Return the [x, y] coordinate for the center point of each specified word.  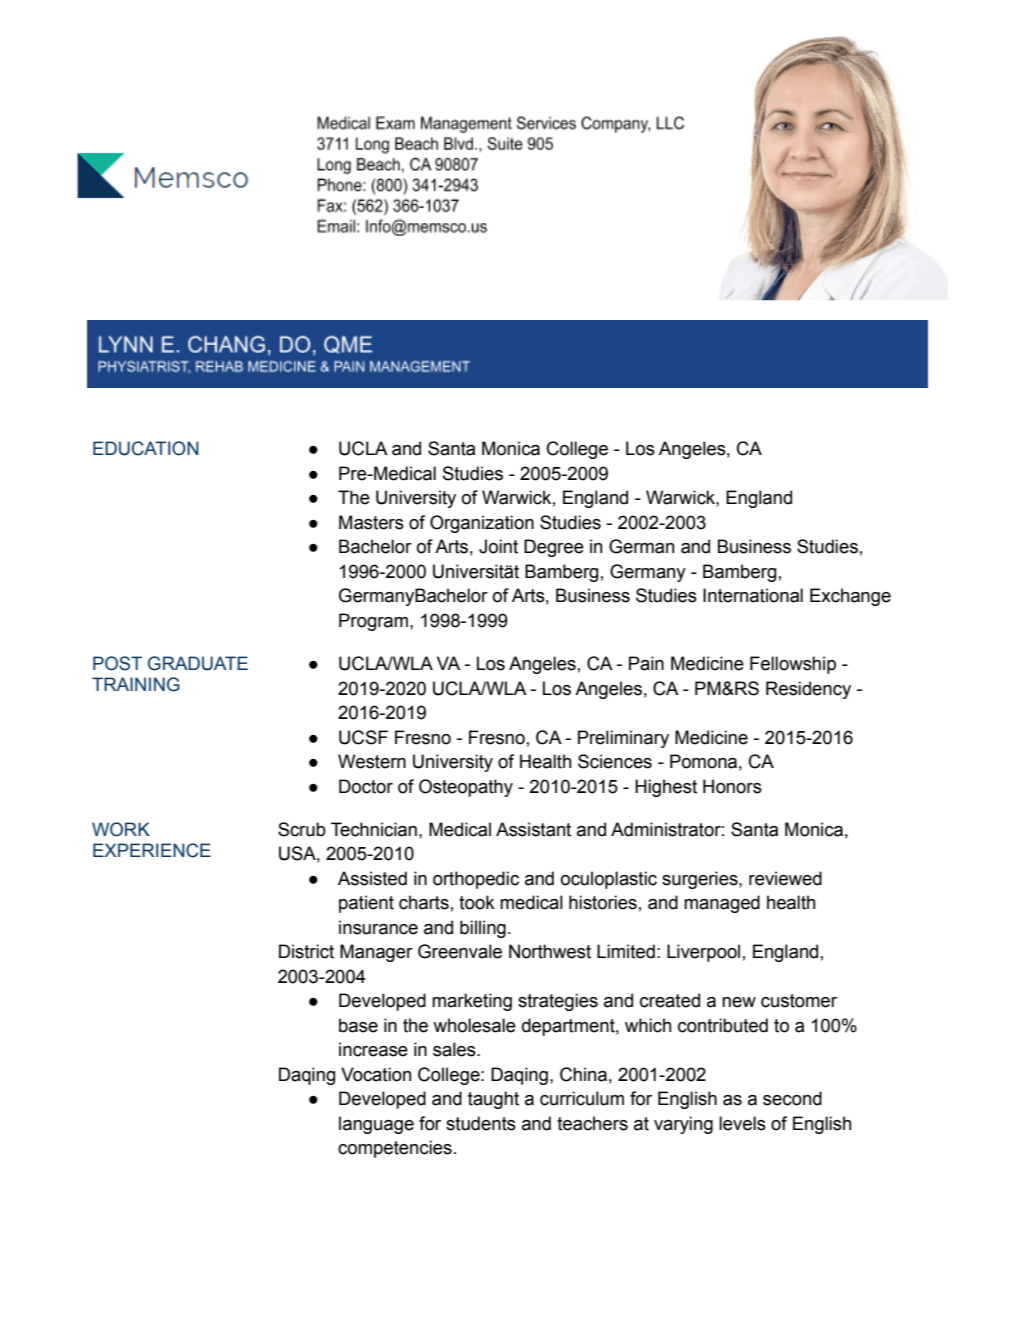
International [753, 595]
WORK [121, 829]
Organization [482, 524]
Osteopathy [466, 788]
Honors [732, 786]
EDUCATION [146, 448]
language [376, 1125]
